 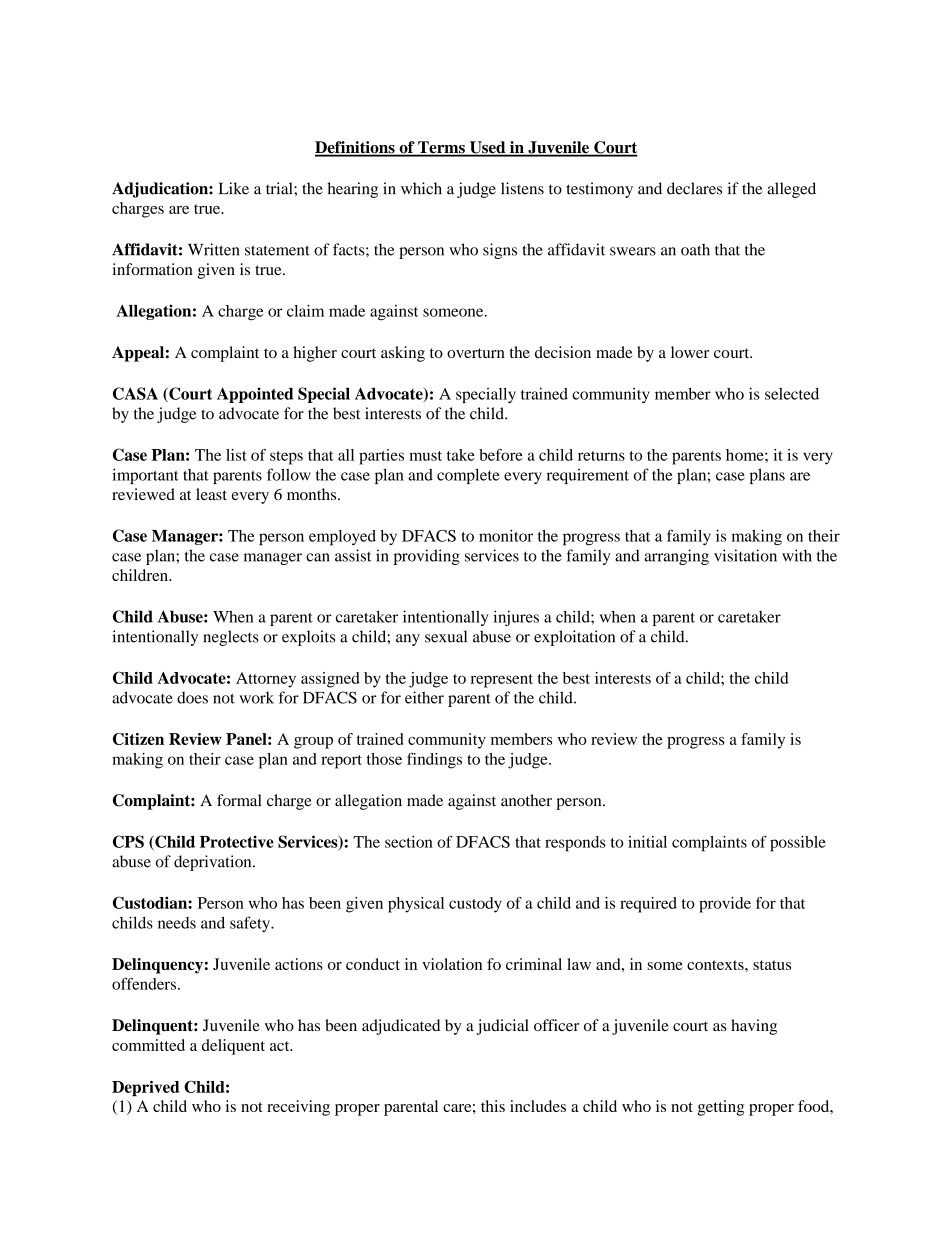 What do you see at coordinates (234, 188) in the image?
I see `Like` at bounding box center [234, 188].
